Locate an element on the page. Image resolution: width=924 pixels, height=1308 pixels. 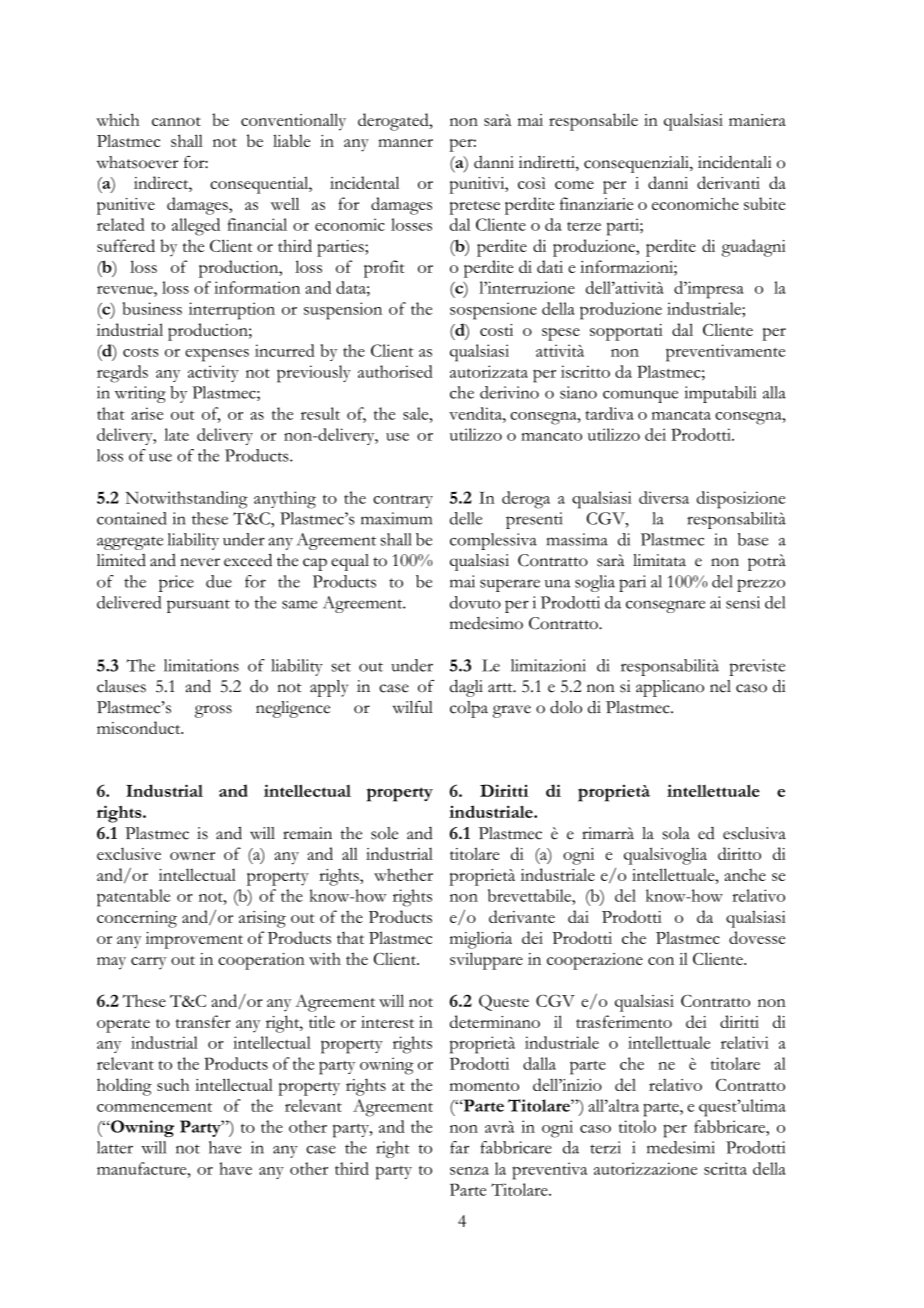
nel is located at coordinates (720, 686).
